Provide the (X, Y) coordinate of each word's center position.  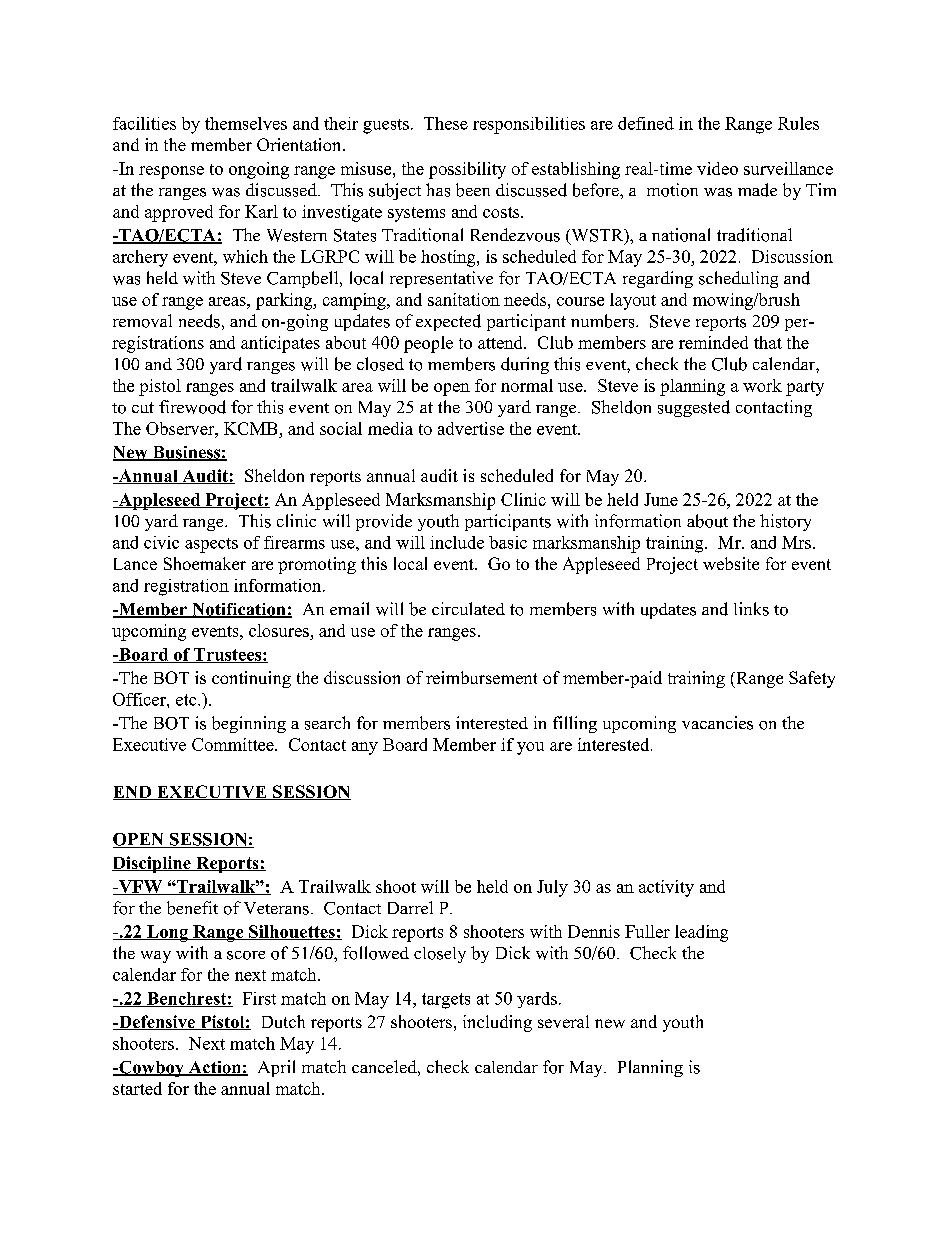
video (717, 168)
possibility (467, 170)
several (563, 1021)
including (497, 1023)
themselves (246, 123)
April (276, 1068)
